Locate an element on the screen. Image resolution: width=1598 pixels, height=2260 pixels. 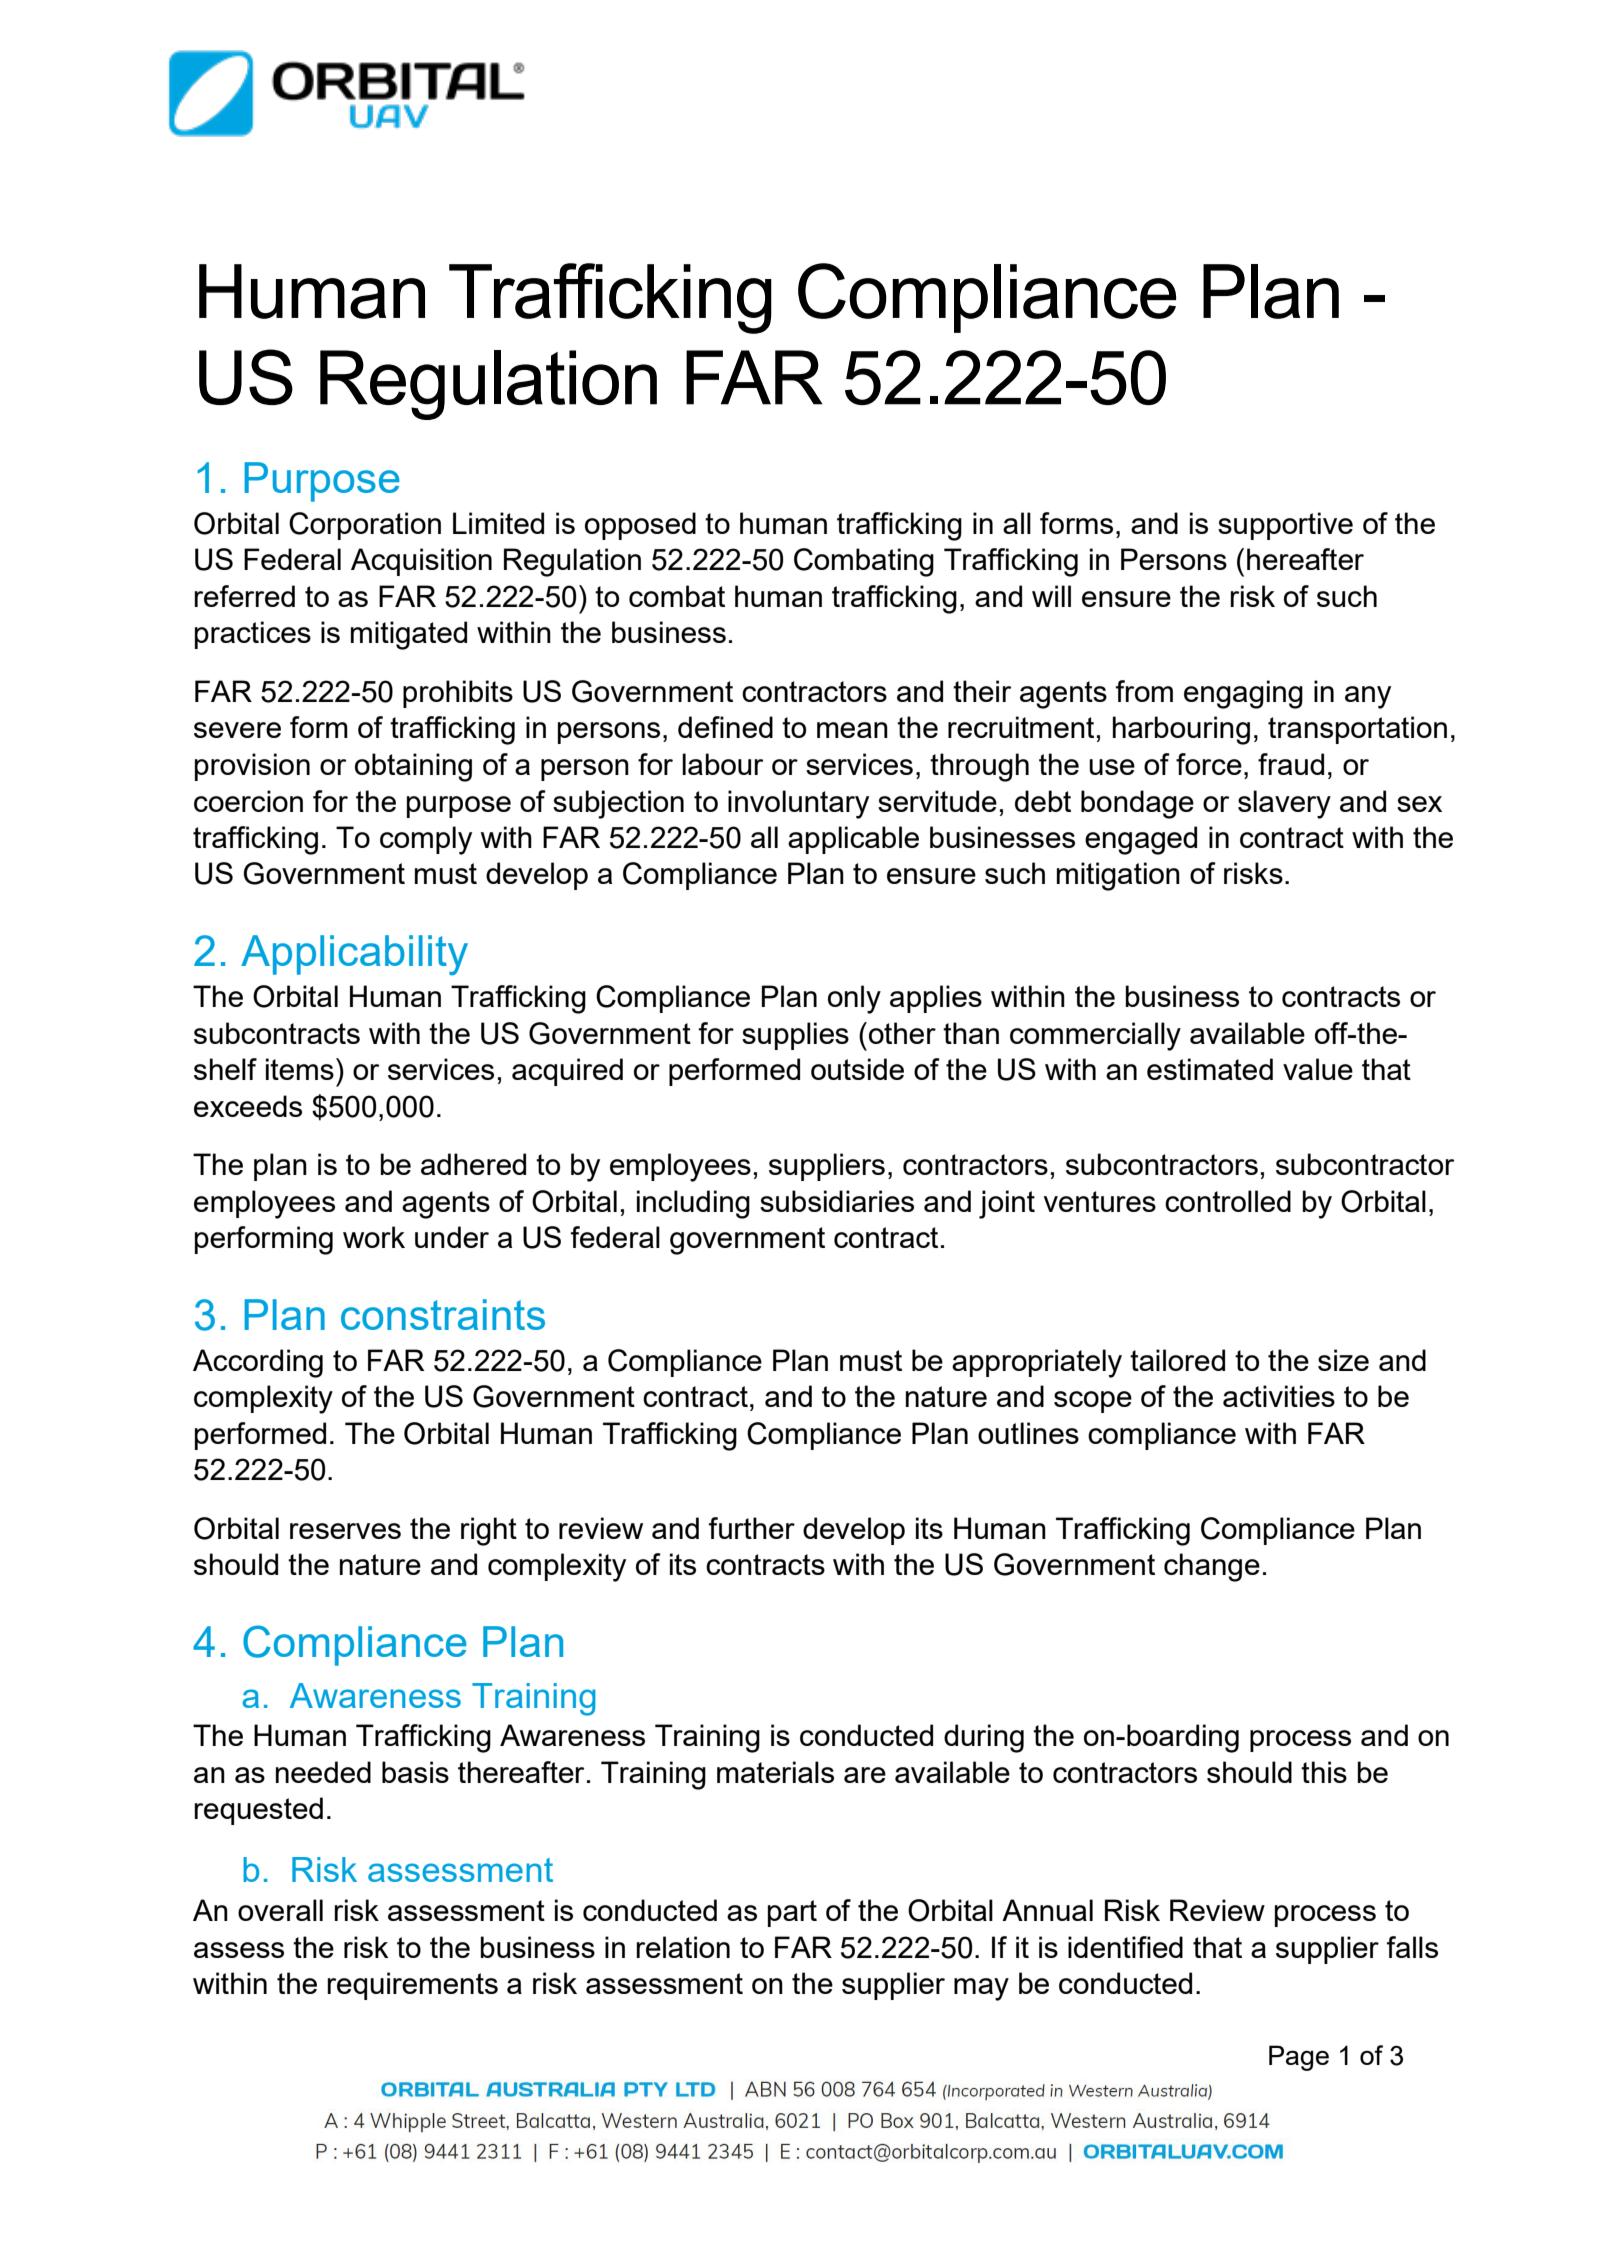
constraints is located at coordinates (443, 1314).
